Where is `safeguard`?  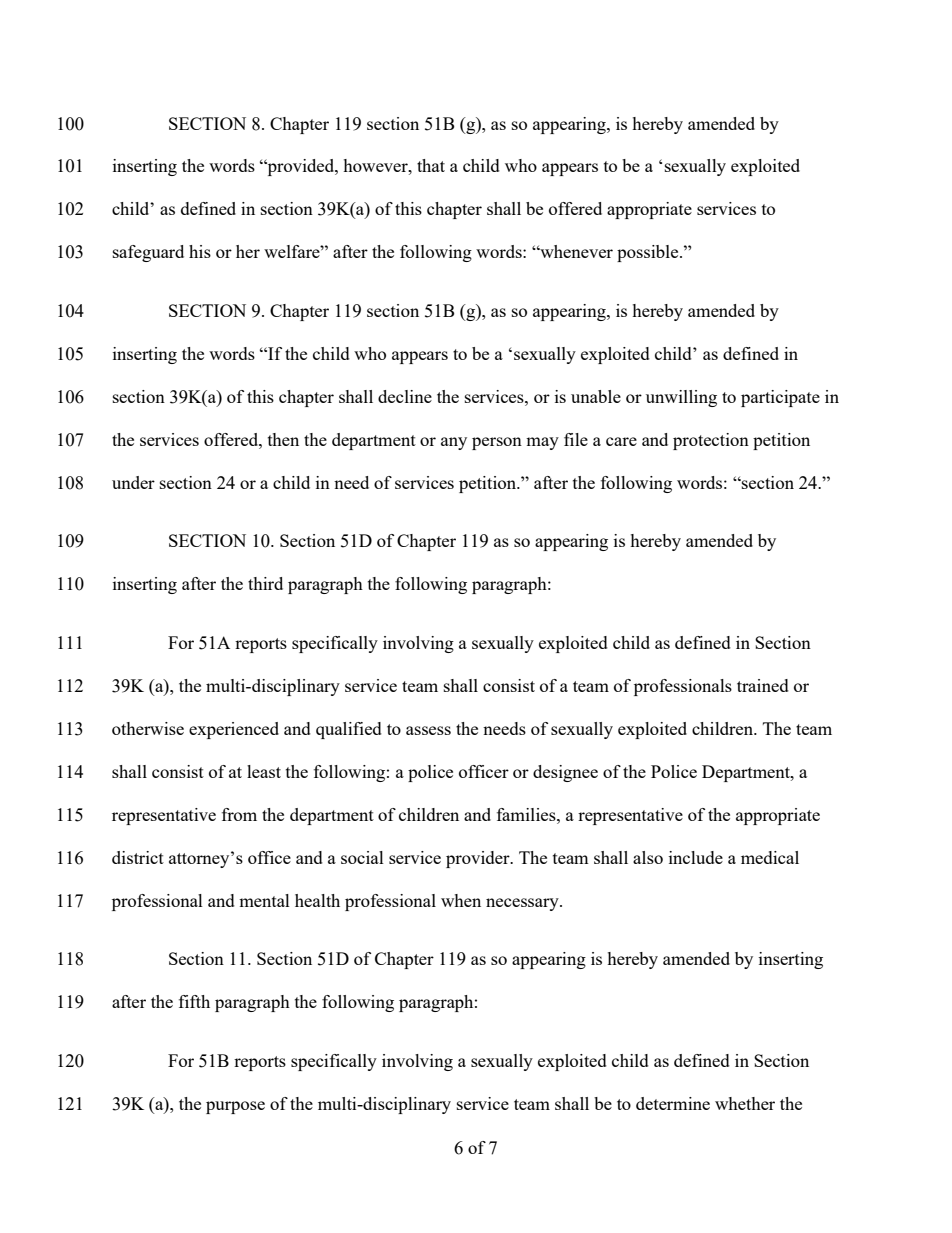
safeguard is located at coordinates (148, 253).
